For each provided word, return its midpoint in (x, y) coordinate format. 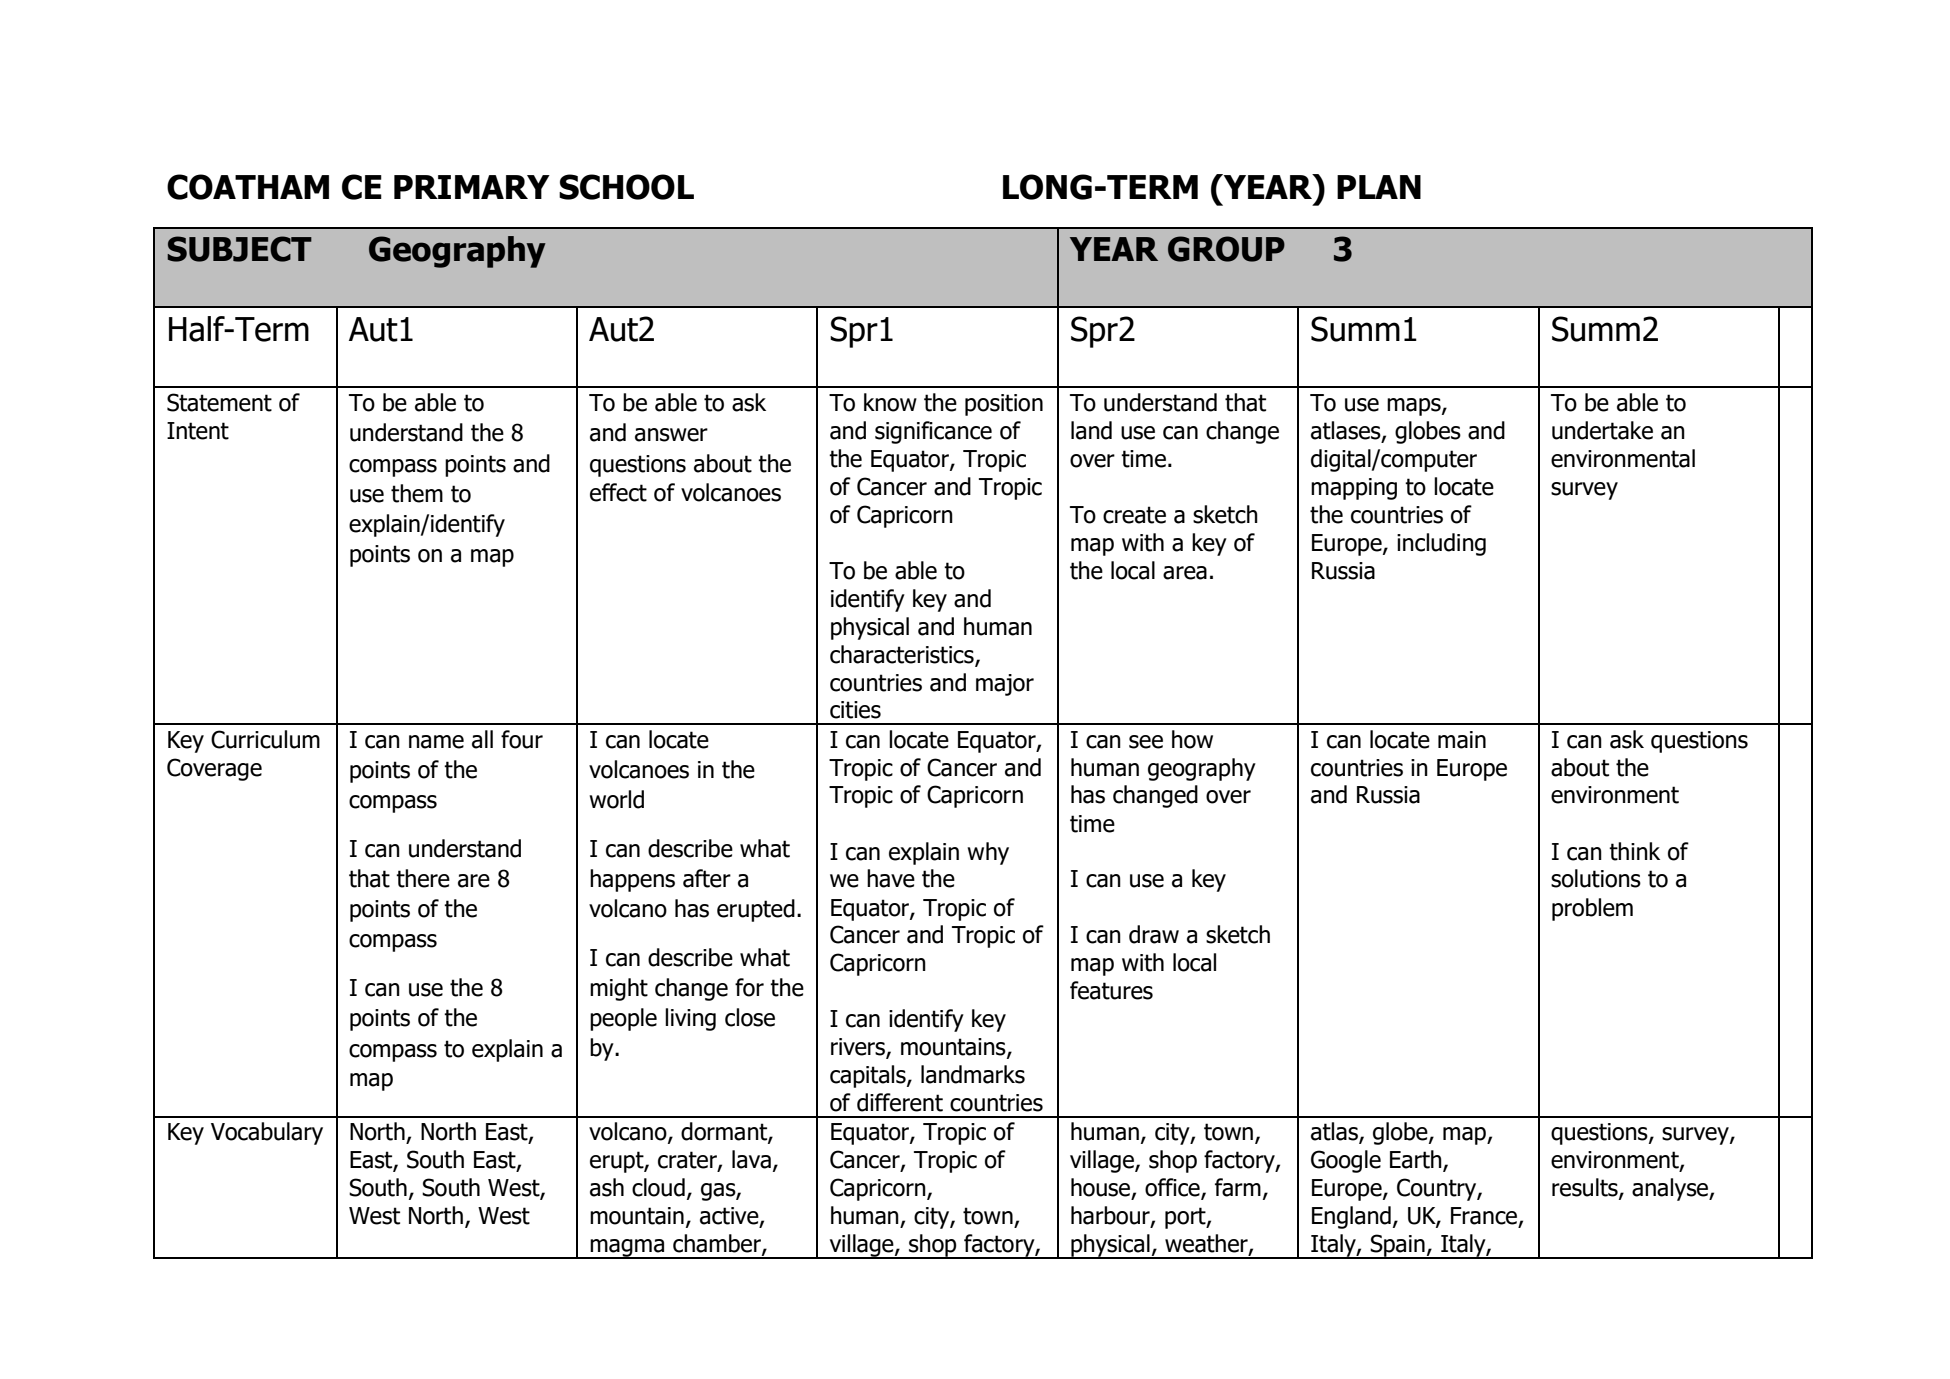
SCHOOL (626, 187)
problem (1592, 909)
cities (855, 710)
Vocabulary (267, 1133)
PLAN (1379, 187)
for (749, 987)
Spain (1398, 1246)
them (417, 493)
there (423, 878)
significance (933, 432)
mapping (1354, 489)
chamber (718, 1244)
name (436, 742)
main (1462, 740)
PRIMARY (472, 187)
